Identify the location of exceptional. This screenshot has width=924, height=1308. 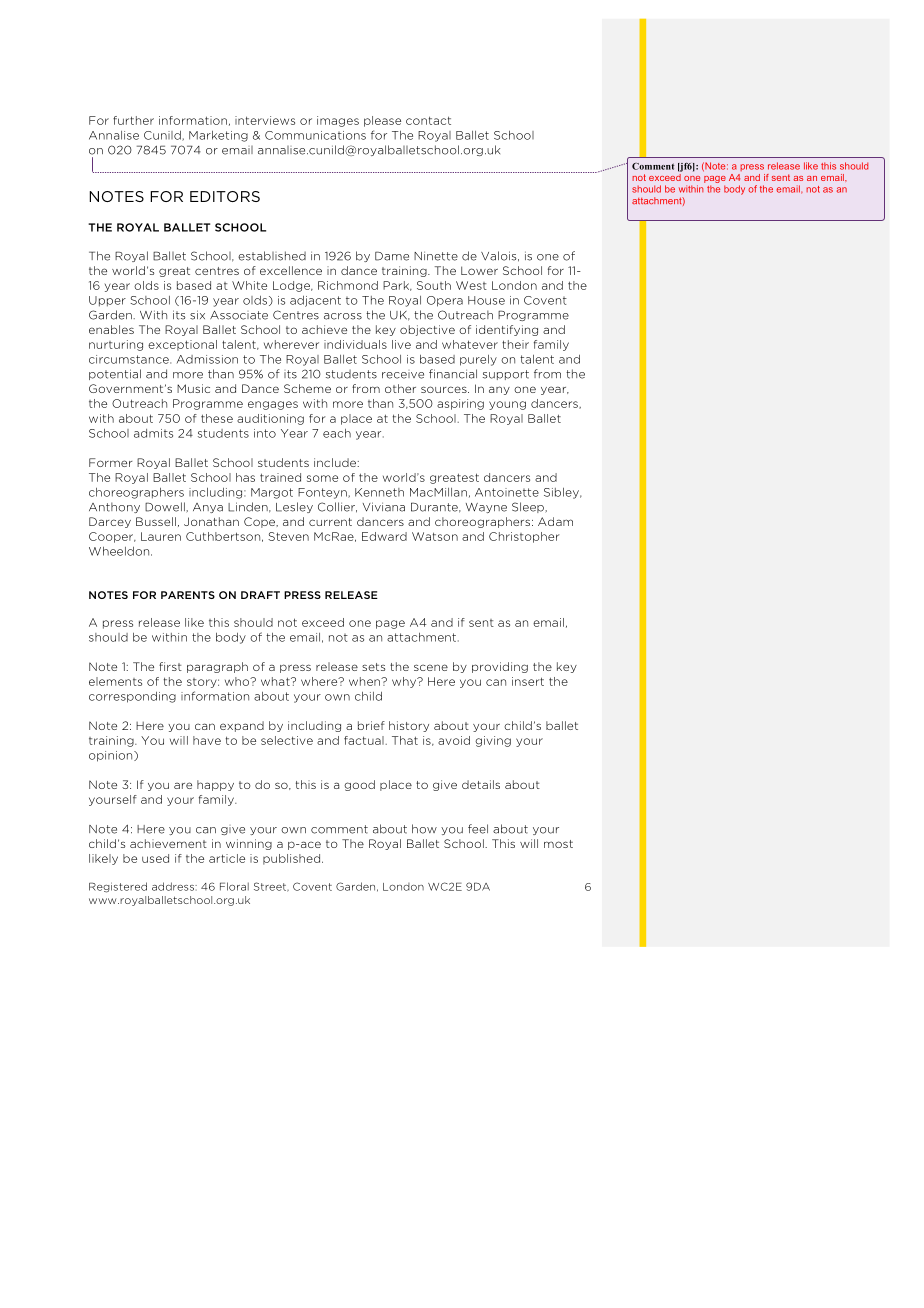
(182, 345).
